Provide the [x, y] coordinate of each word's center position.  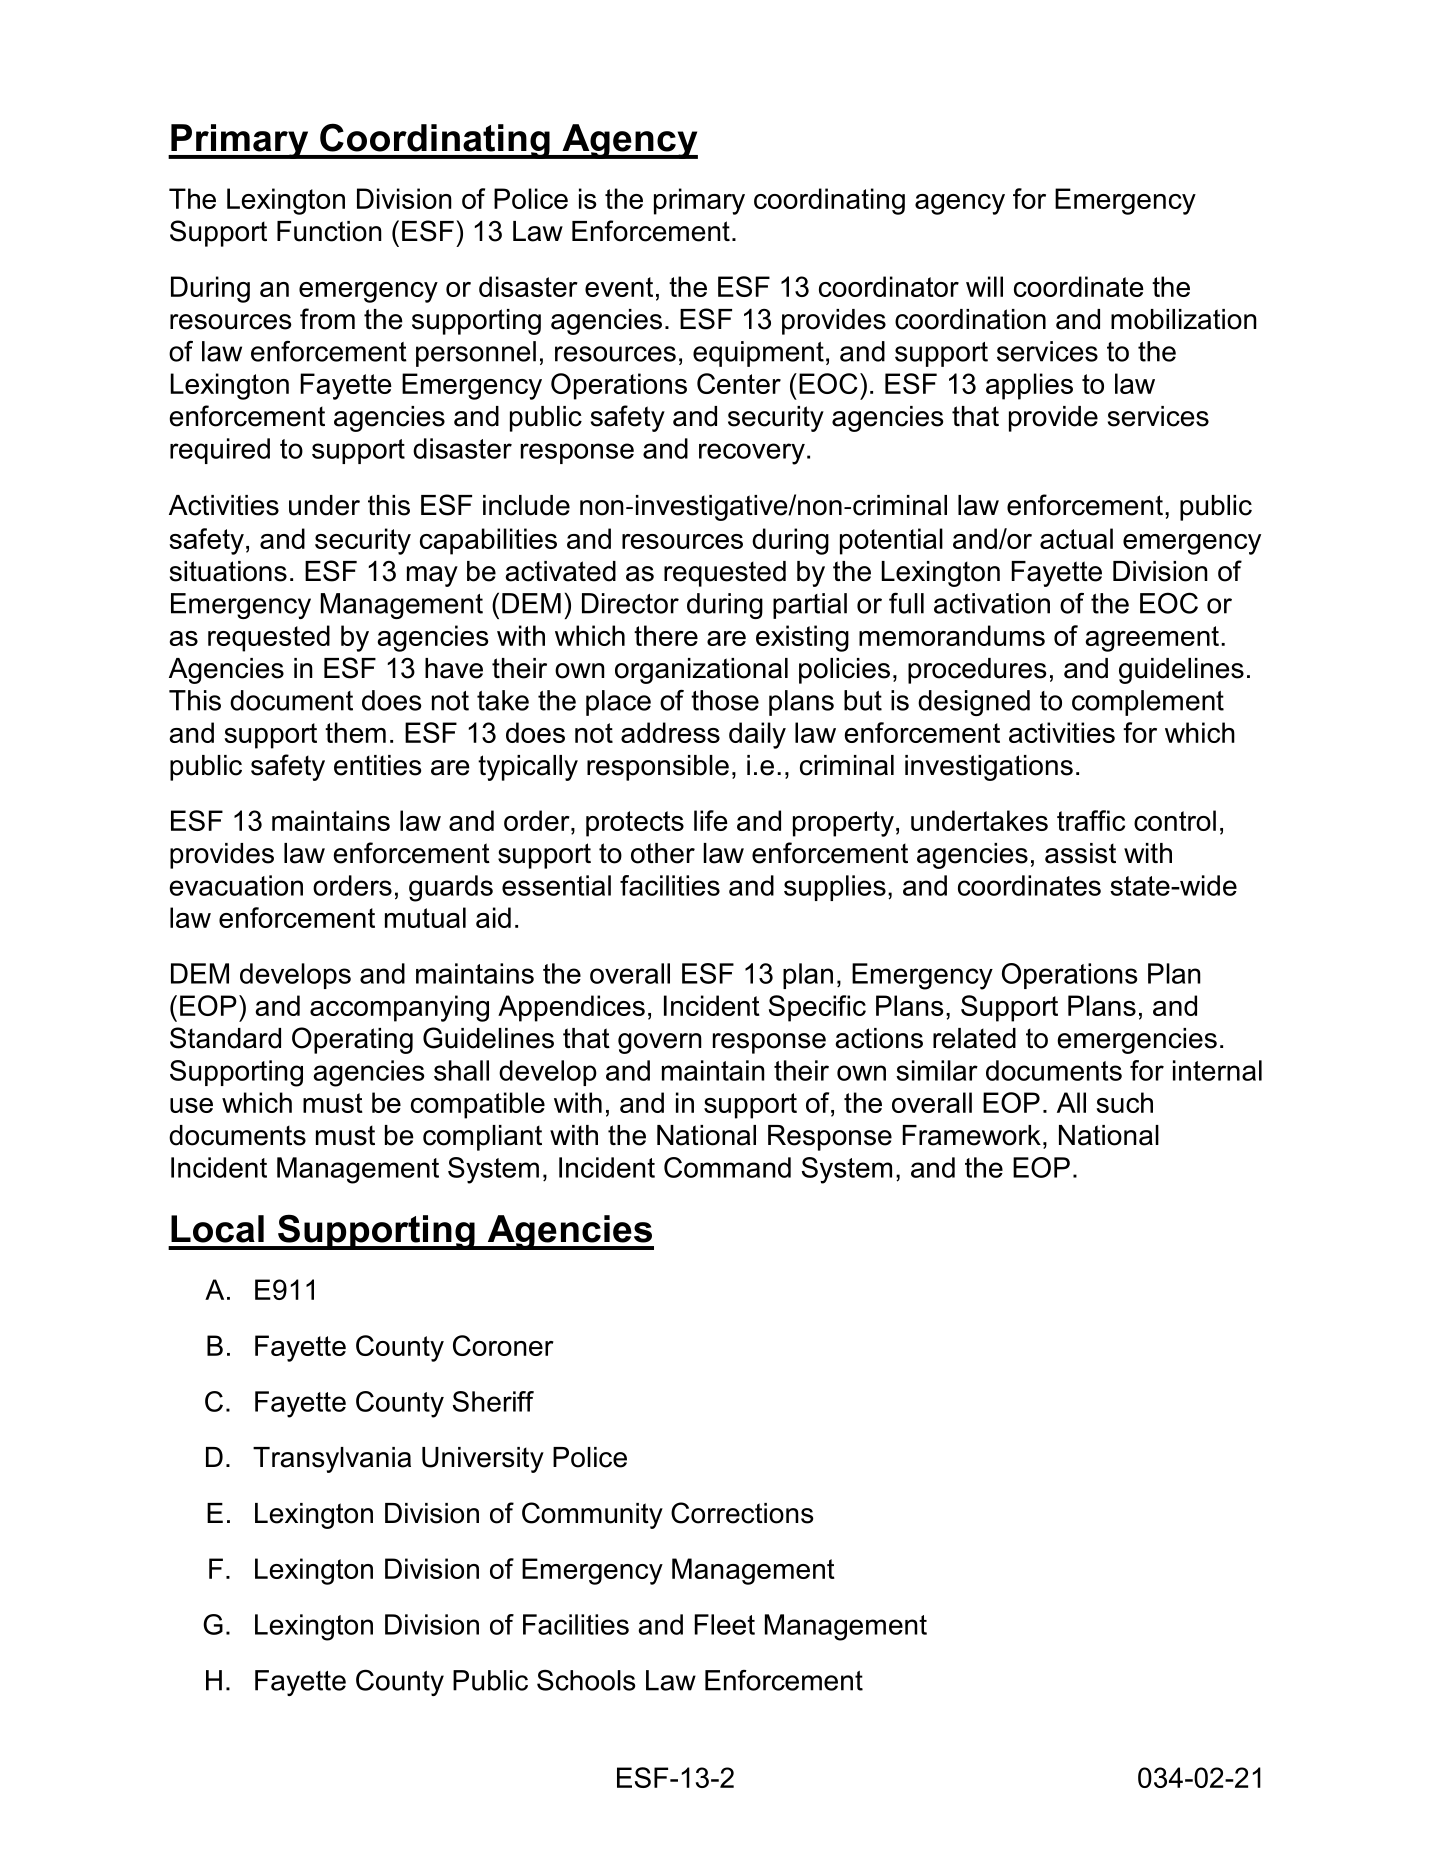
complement [1148, 703]
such [1124, 1102]
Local [217, 1229]
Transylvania [332, 1460]
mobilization [1184, 319]
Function [329, 231]
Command [727, 1167]
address [670, 732]
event [619, 287]
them [355, 732]
